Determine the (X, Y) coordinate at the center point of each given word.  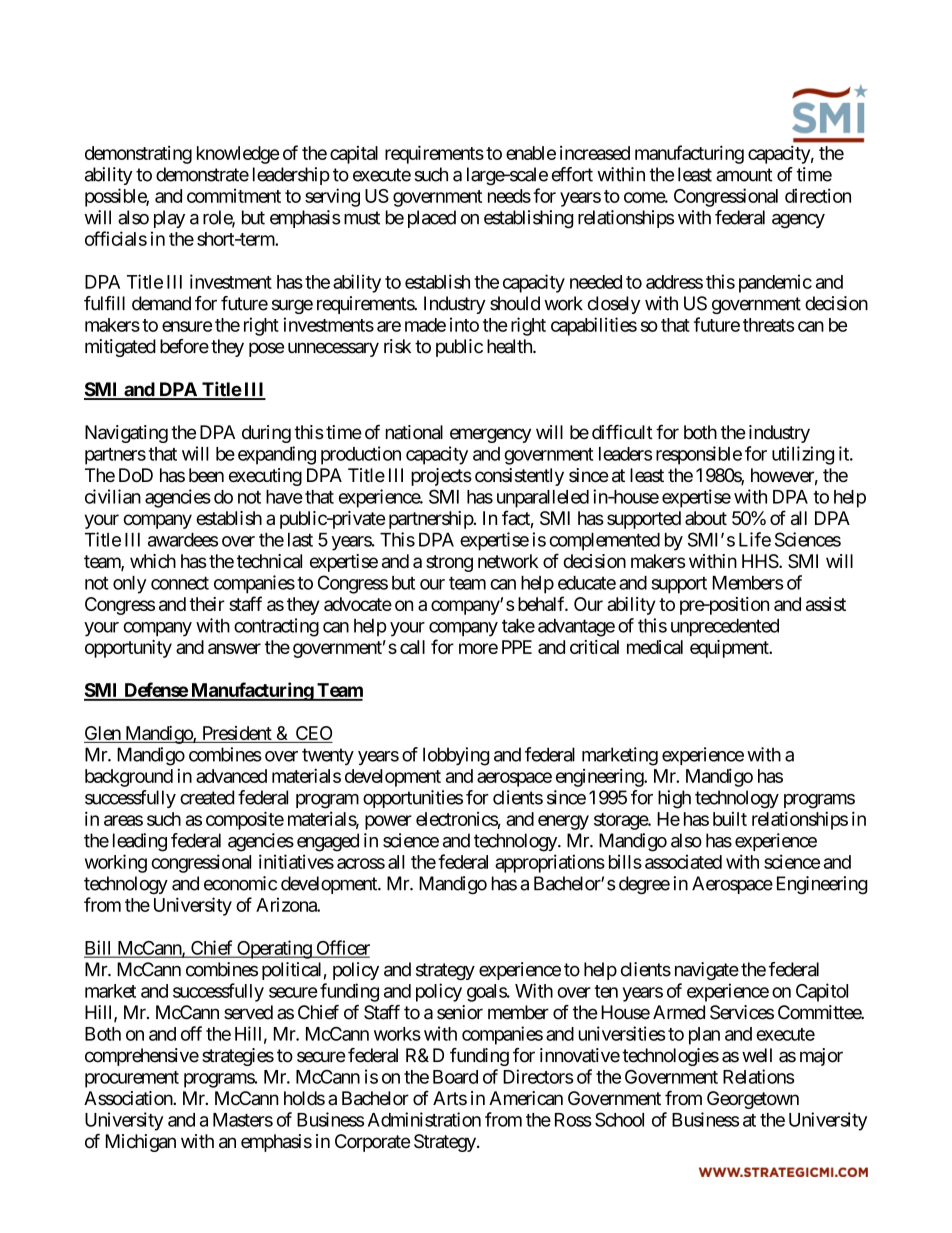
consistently (519, 477)
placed (432, 219)
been (206, 475)
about (706, 518)
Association (129, 1098)
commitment (234, 195)
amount (744, 175)
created (207, 797)
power (388, 822)
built (730, 819)
